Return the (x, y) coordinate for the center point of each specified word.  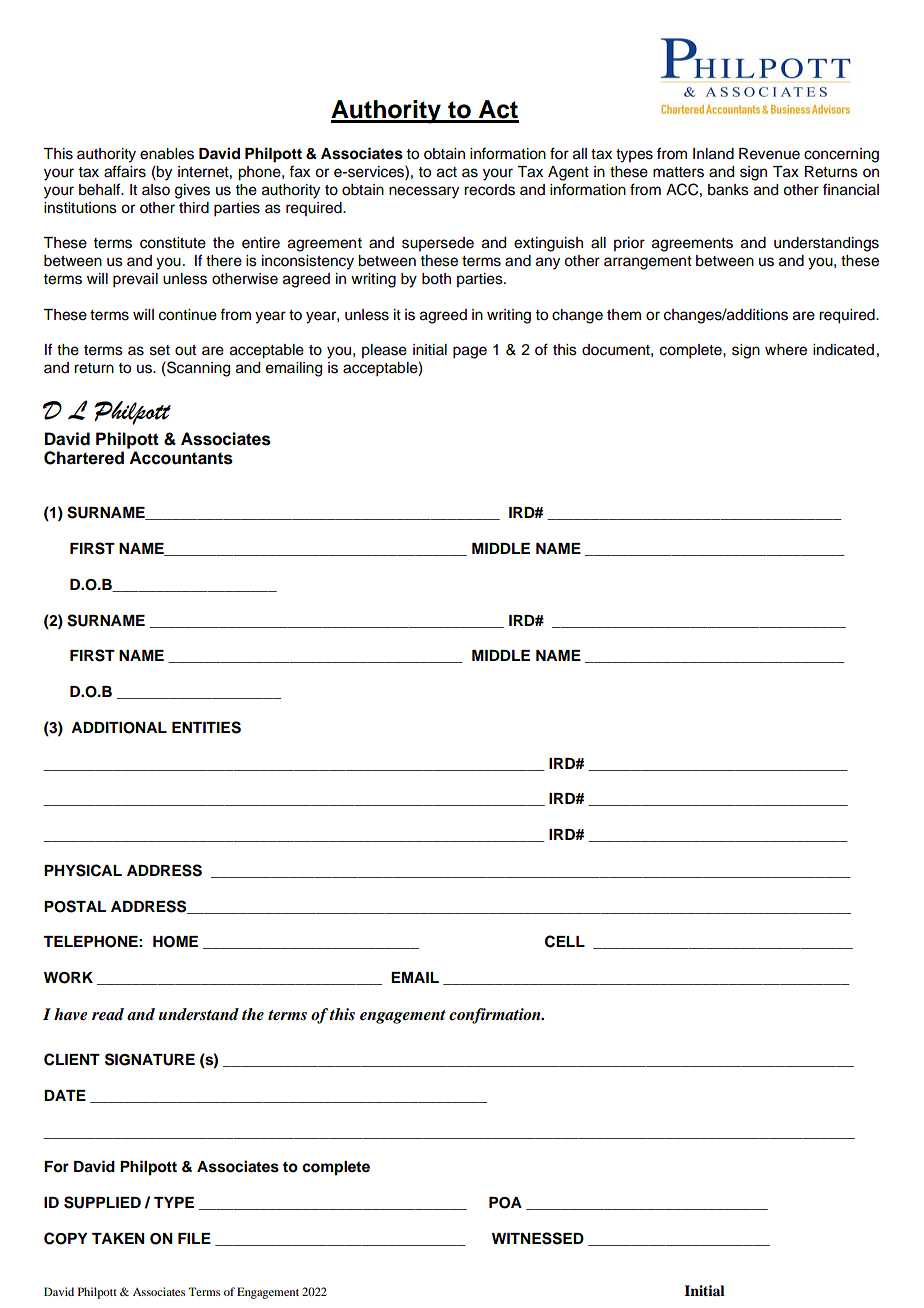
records (489, 190)
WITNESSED (538, 1238)
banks (728, 190)
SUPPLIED (102, 1202)
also (156, 190)
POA (505, 1203)
